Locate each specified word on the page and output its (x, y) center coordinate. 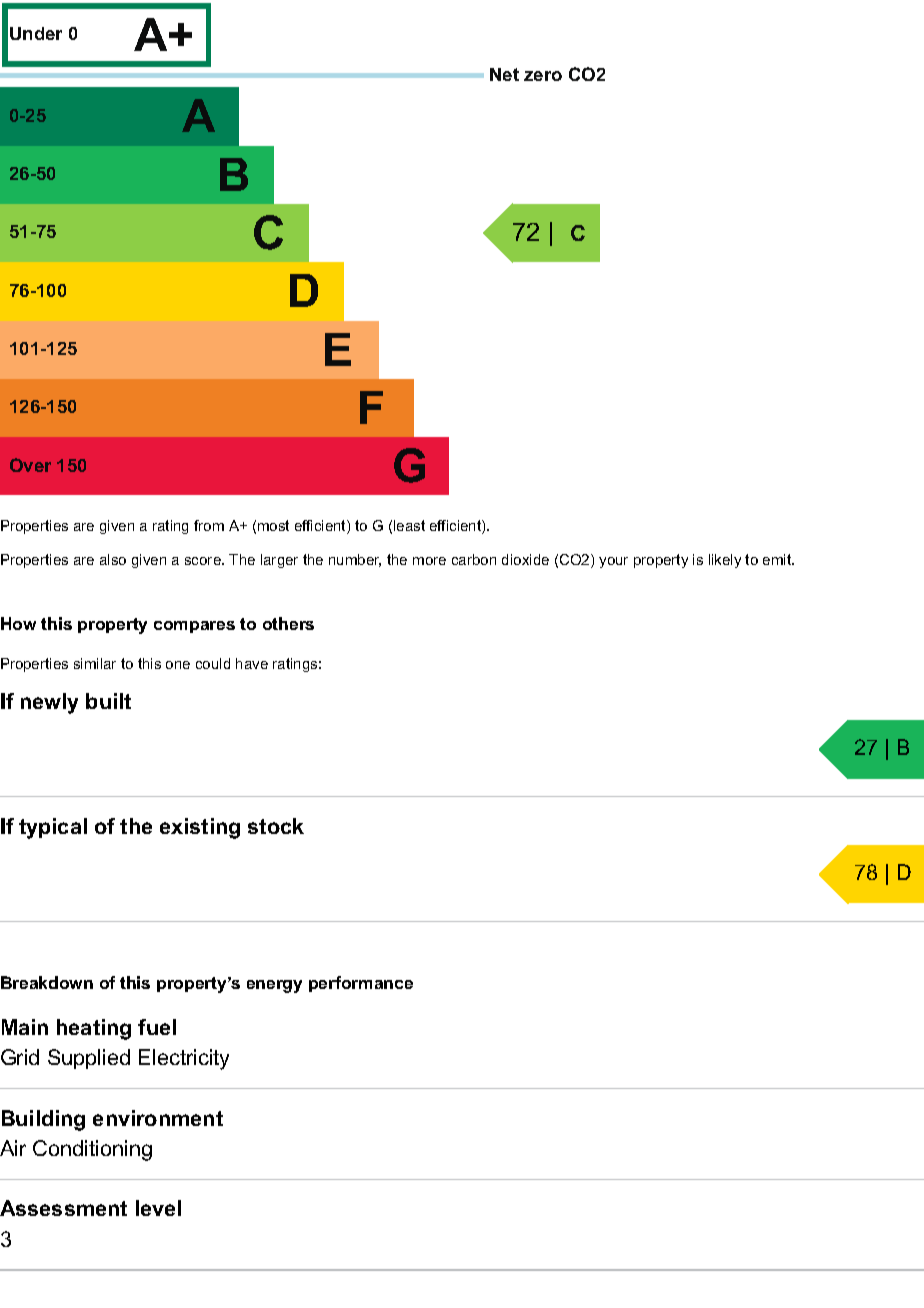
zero (543, 76)
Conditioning (92, 1150)
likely (725, 561)
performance (361, 984)
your (613, 562)
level (158, 1208)
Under (36, 33)
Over (30, 465)
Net (504, 74)
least (409, 525)
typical (53, 828)
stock (276, 826)
